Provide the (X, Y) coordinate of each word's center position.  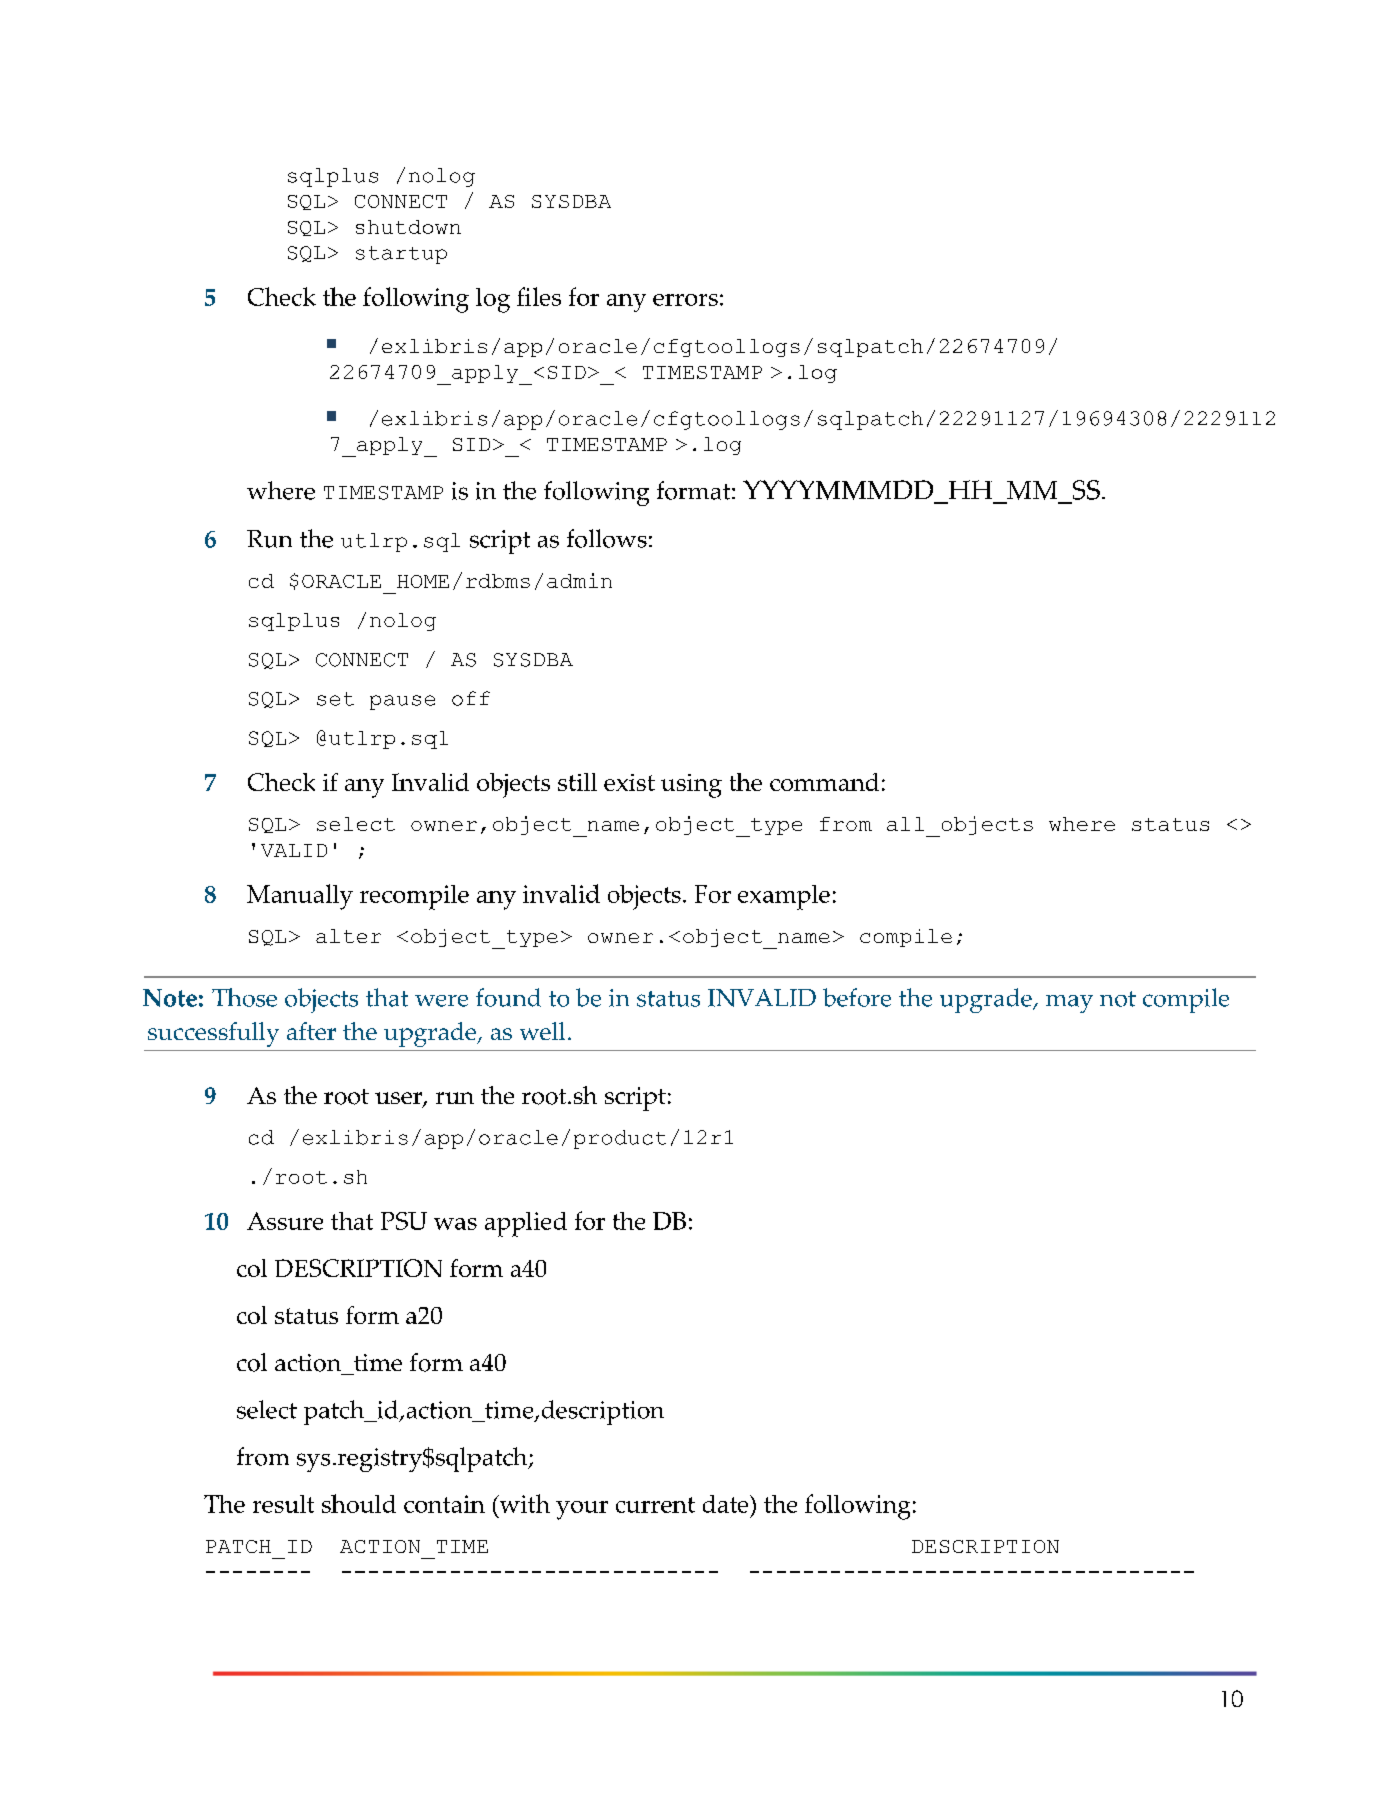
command (824, 782)
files (539, 296)
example (784, 897)
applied (526, 1224)
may (1069, 1004)
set (335, 699)
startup (401, 255)
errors (685, 300)
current (655, 1505)
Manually (300, 897)
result (283, 1504)
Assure (285, 1221)
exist (629, 782)
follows (607, 538)
